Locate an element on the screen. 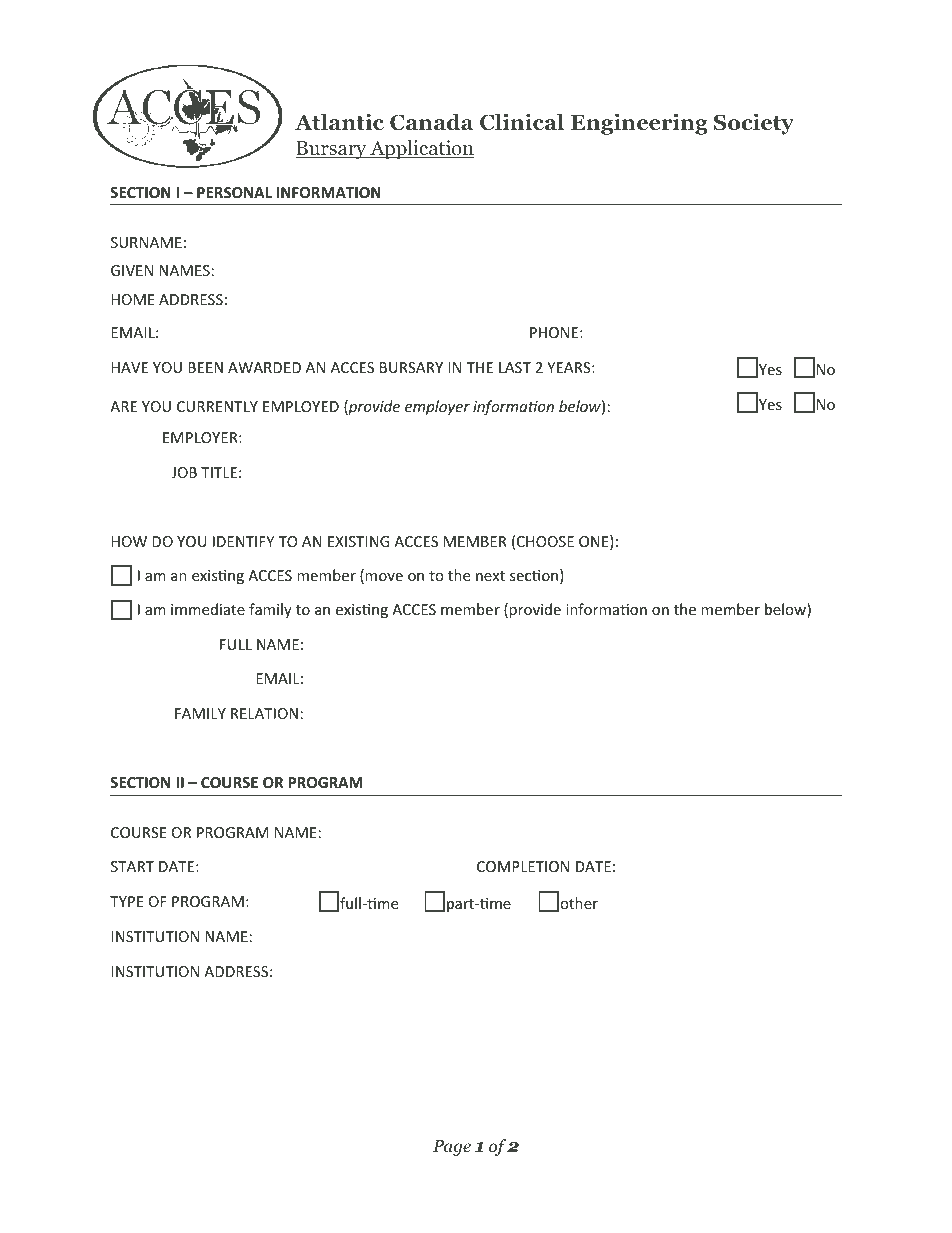  CURRENTLY is located at coordinates (217, 406).
